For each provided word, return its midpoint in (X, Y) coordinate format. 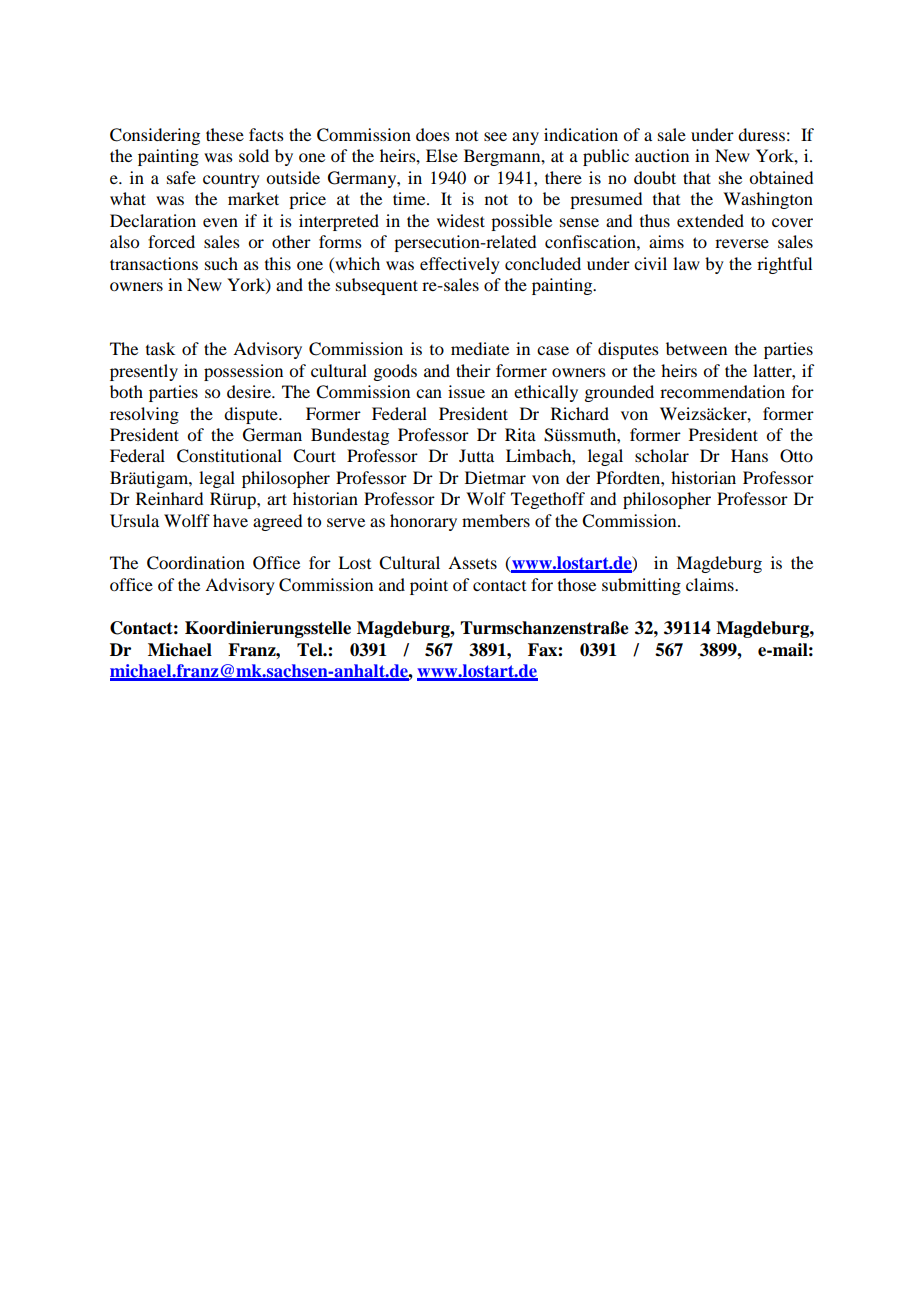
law (686, 263)
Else (442, 155)
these (225, 134)
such (221, 263)
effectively (460, 265)
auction (662, 155)
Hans (749, 455)
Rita (520, 434)
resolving (144, 415)
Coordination (196, 563)
